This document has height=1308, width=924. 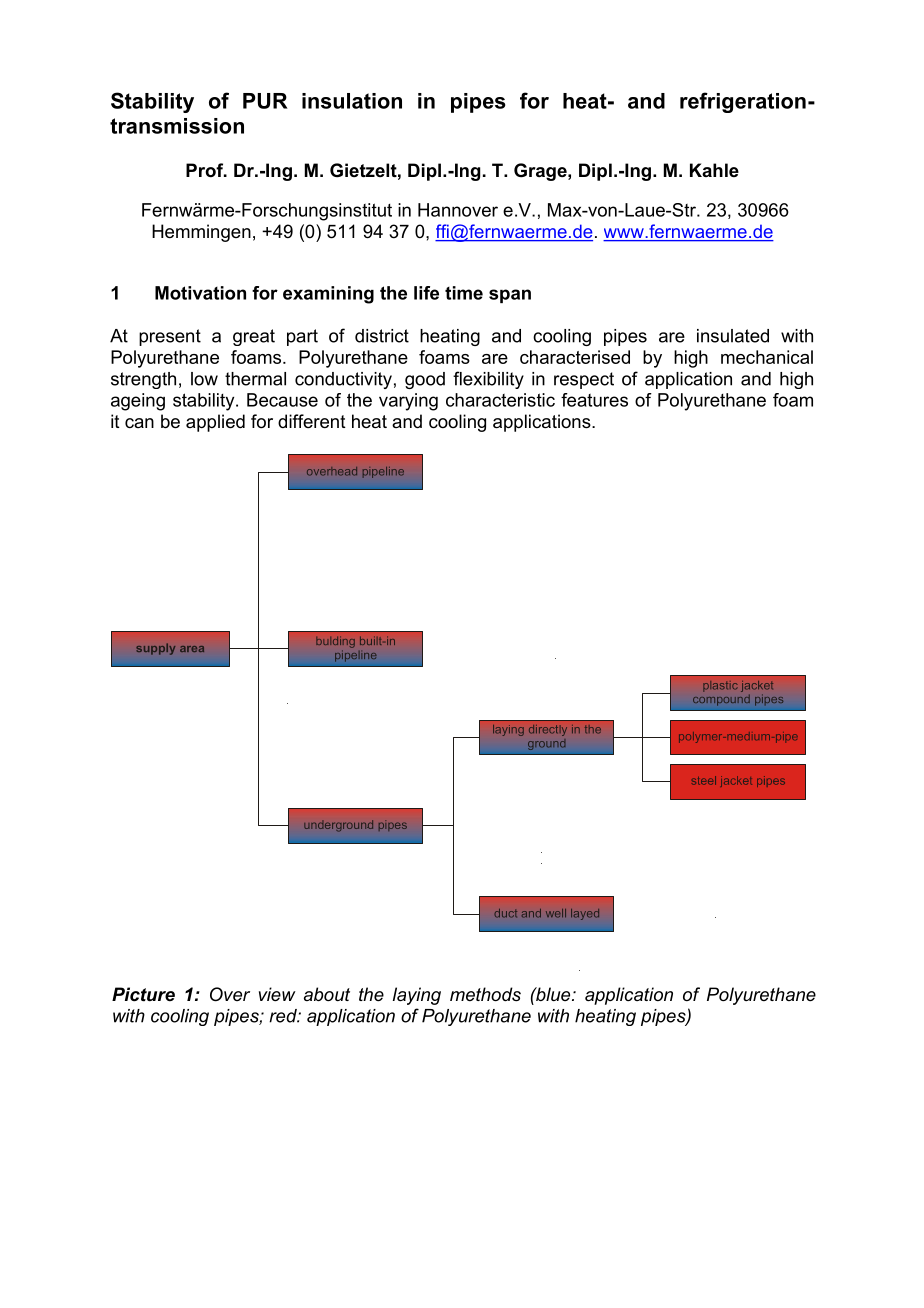 What do you see at coordinates (733, 336) in the document?
I see `insulated` at bounding box center [733, 336].
